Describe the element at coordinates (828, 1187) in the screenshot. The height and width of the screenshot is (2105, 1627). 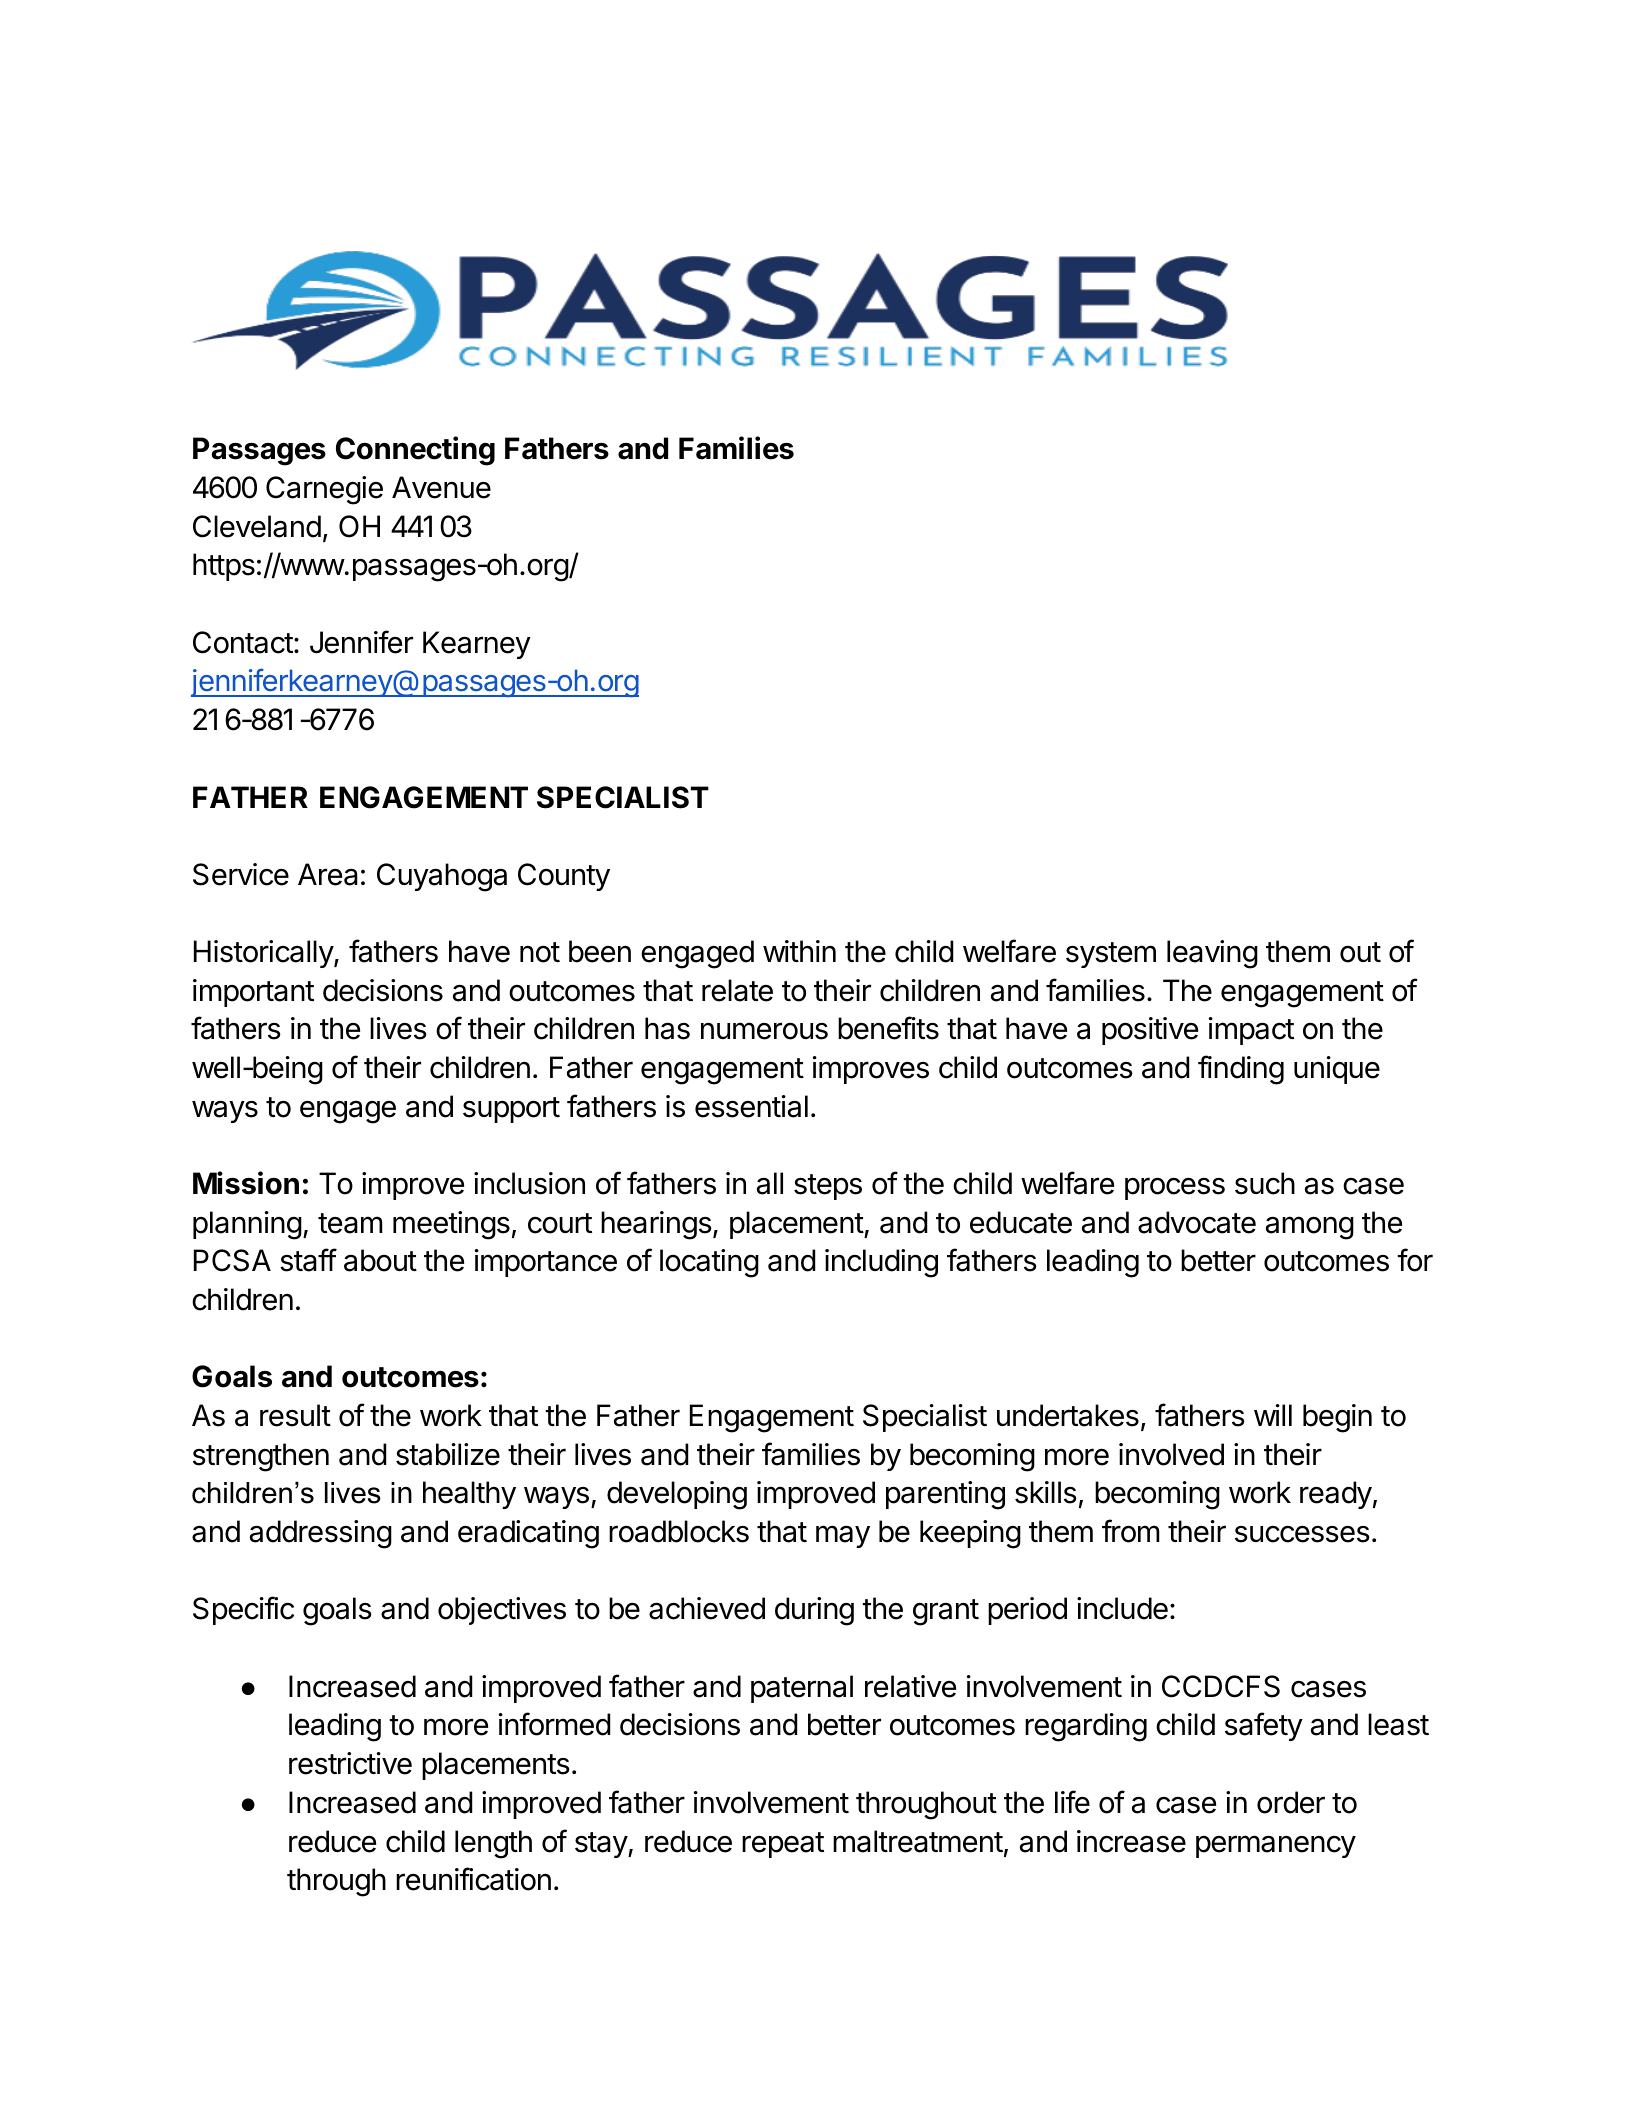
I see `steps` at that location.
